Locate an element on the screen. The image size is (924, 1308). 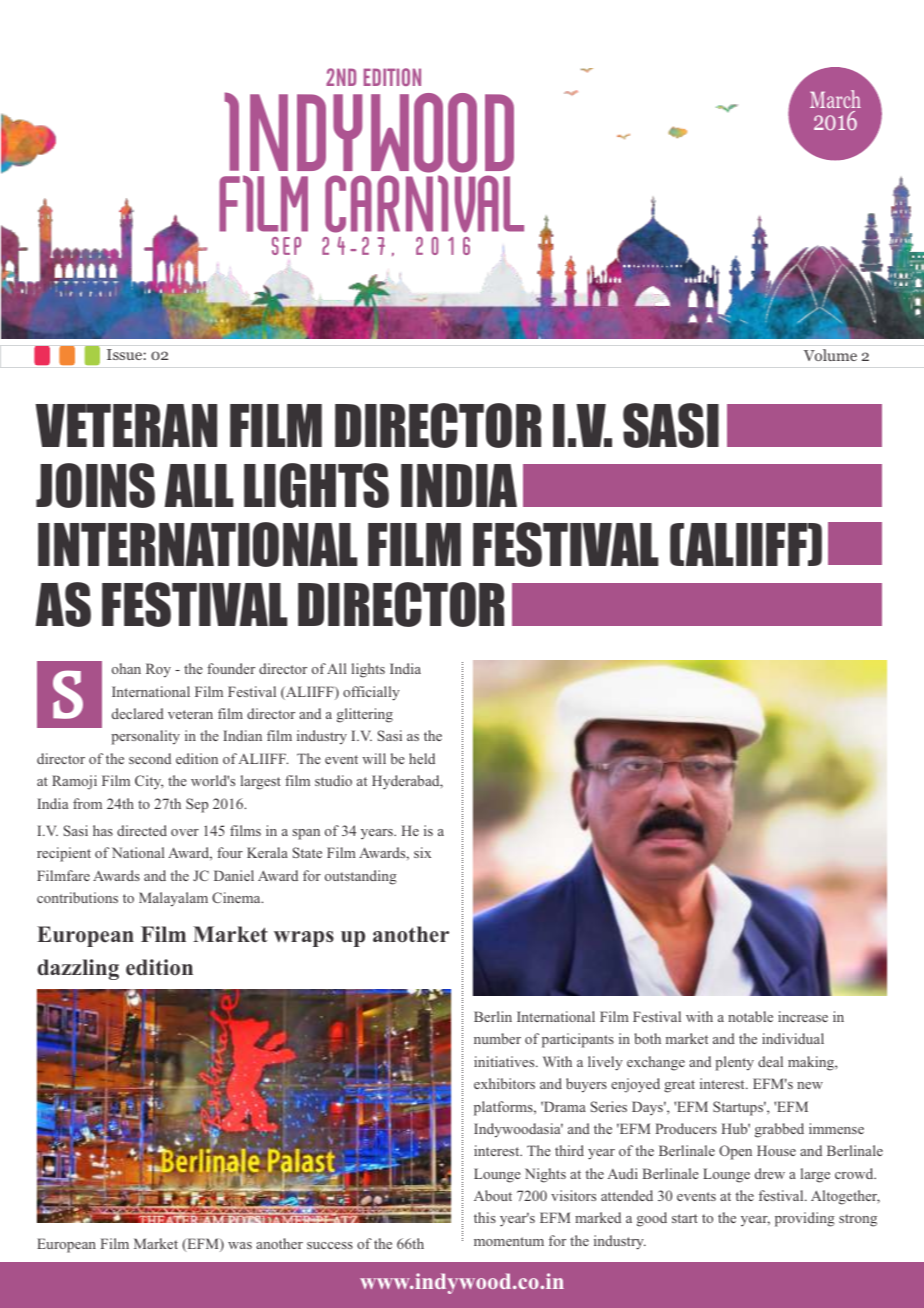
was is located at coordinates (240, 1245).
